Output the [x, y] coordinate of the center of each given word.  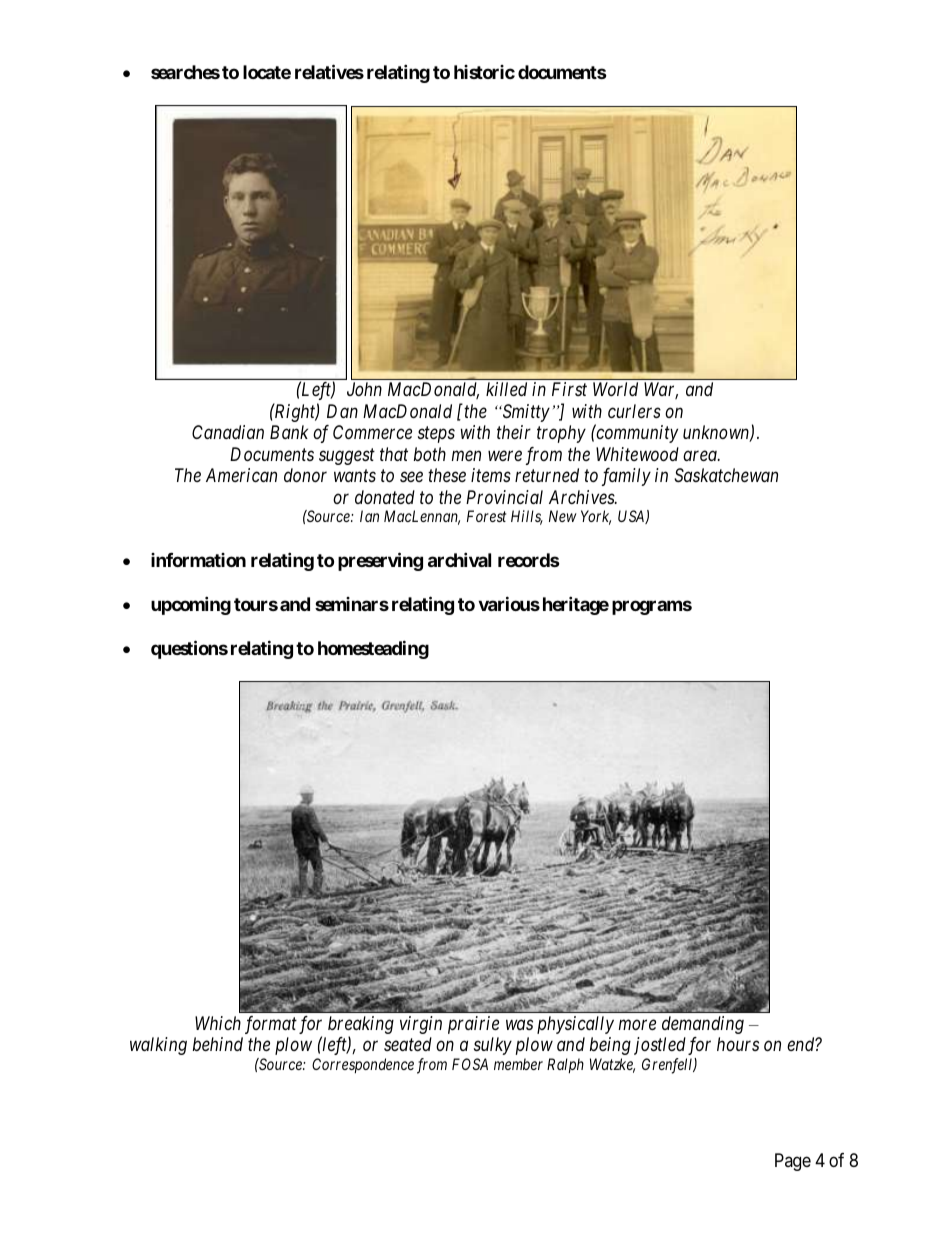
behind [218, 1044]
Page [793, 1162]
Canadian [228, 432]
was [519, 1024]
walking [158, 1046]
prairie [473, 1025]
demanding [703, 1025]
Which [218, 1023]
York [596, 517]
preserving [380, 561]
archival [459, 559]
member [518, 1064]
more [637, 1024]
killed [506, 389]
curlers [634, 411]
